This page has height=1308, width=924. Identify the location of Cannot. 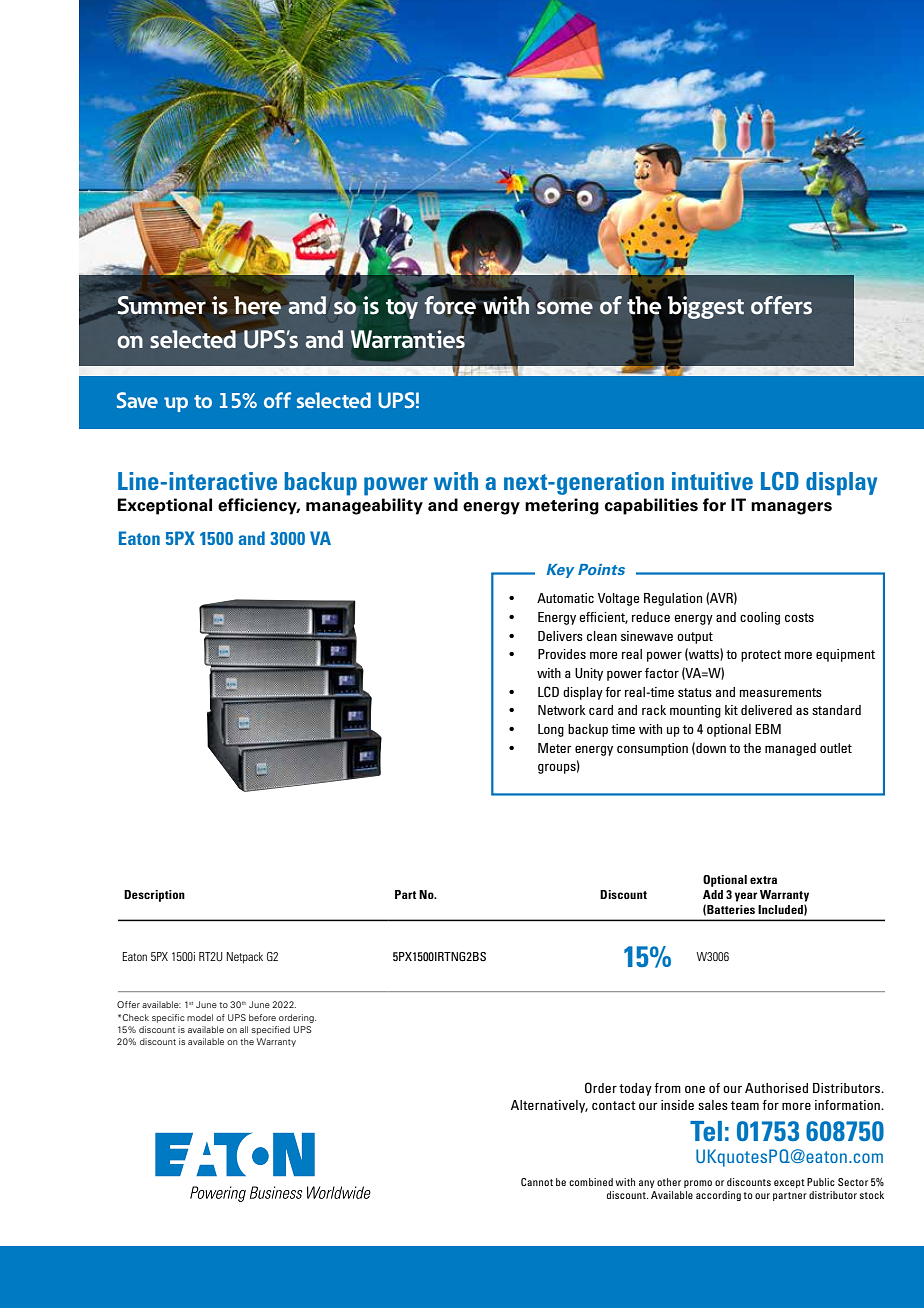
(537, 1182).
